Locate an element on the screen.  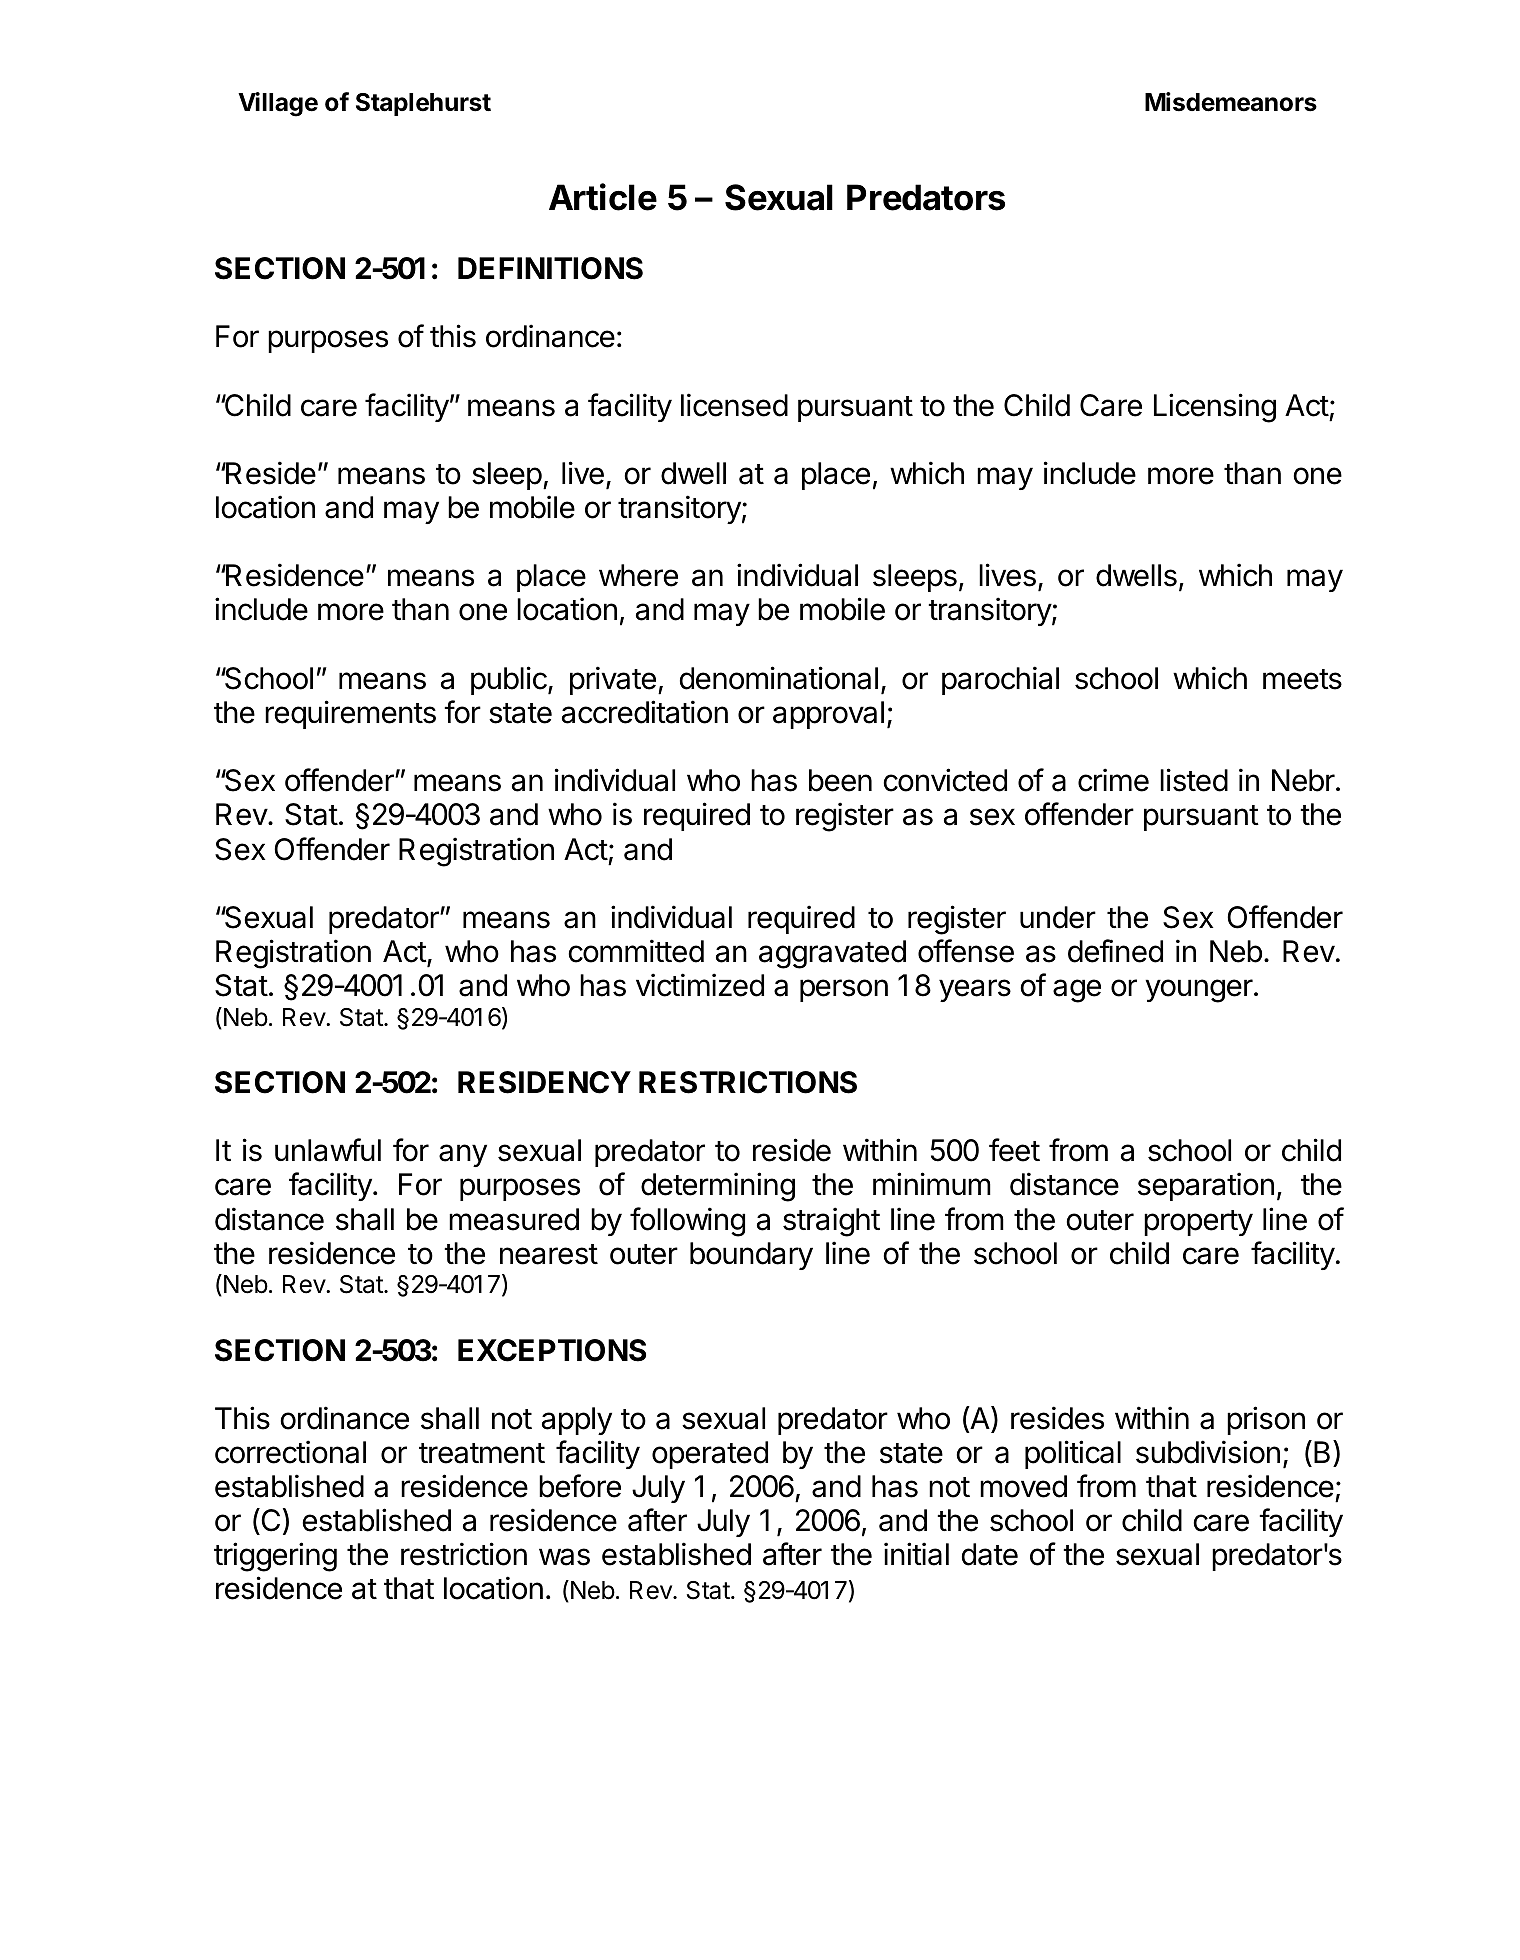
requirements is located at coordinates (350, 714).
